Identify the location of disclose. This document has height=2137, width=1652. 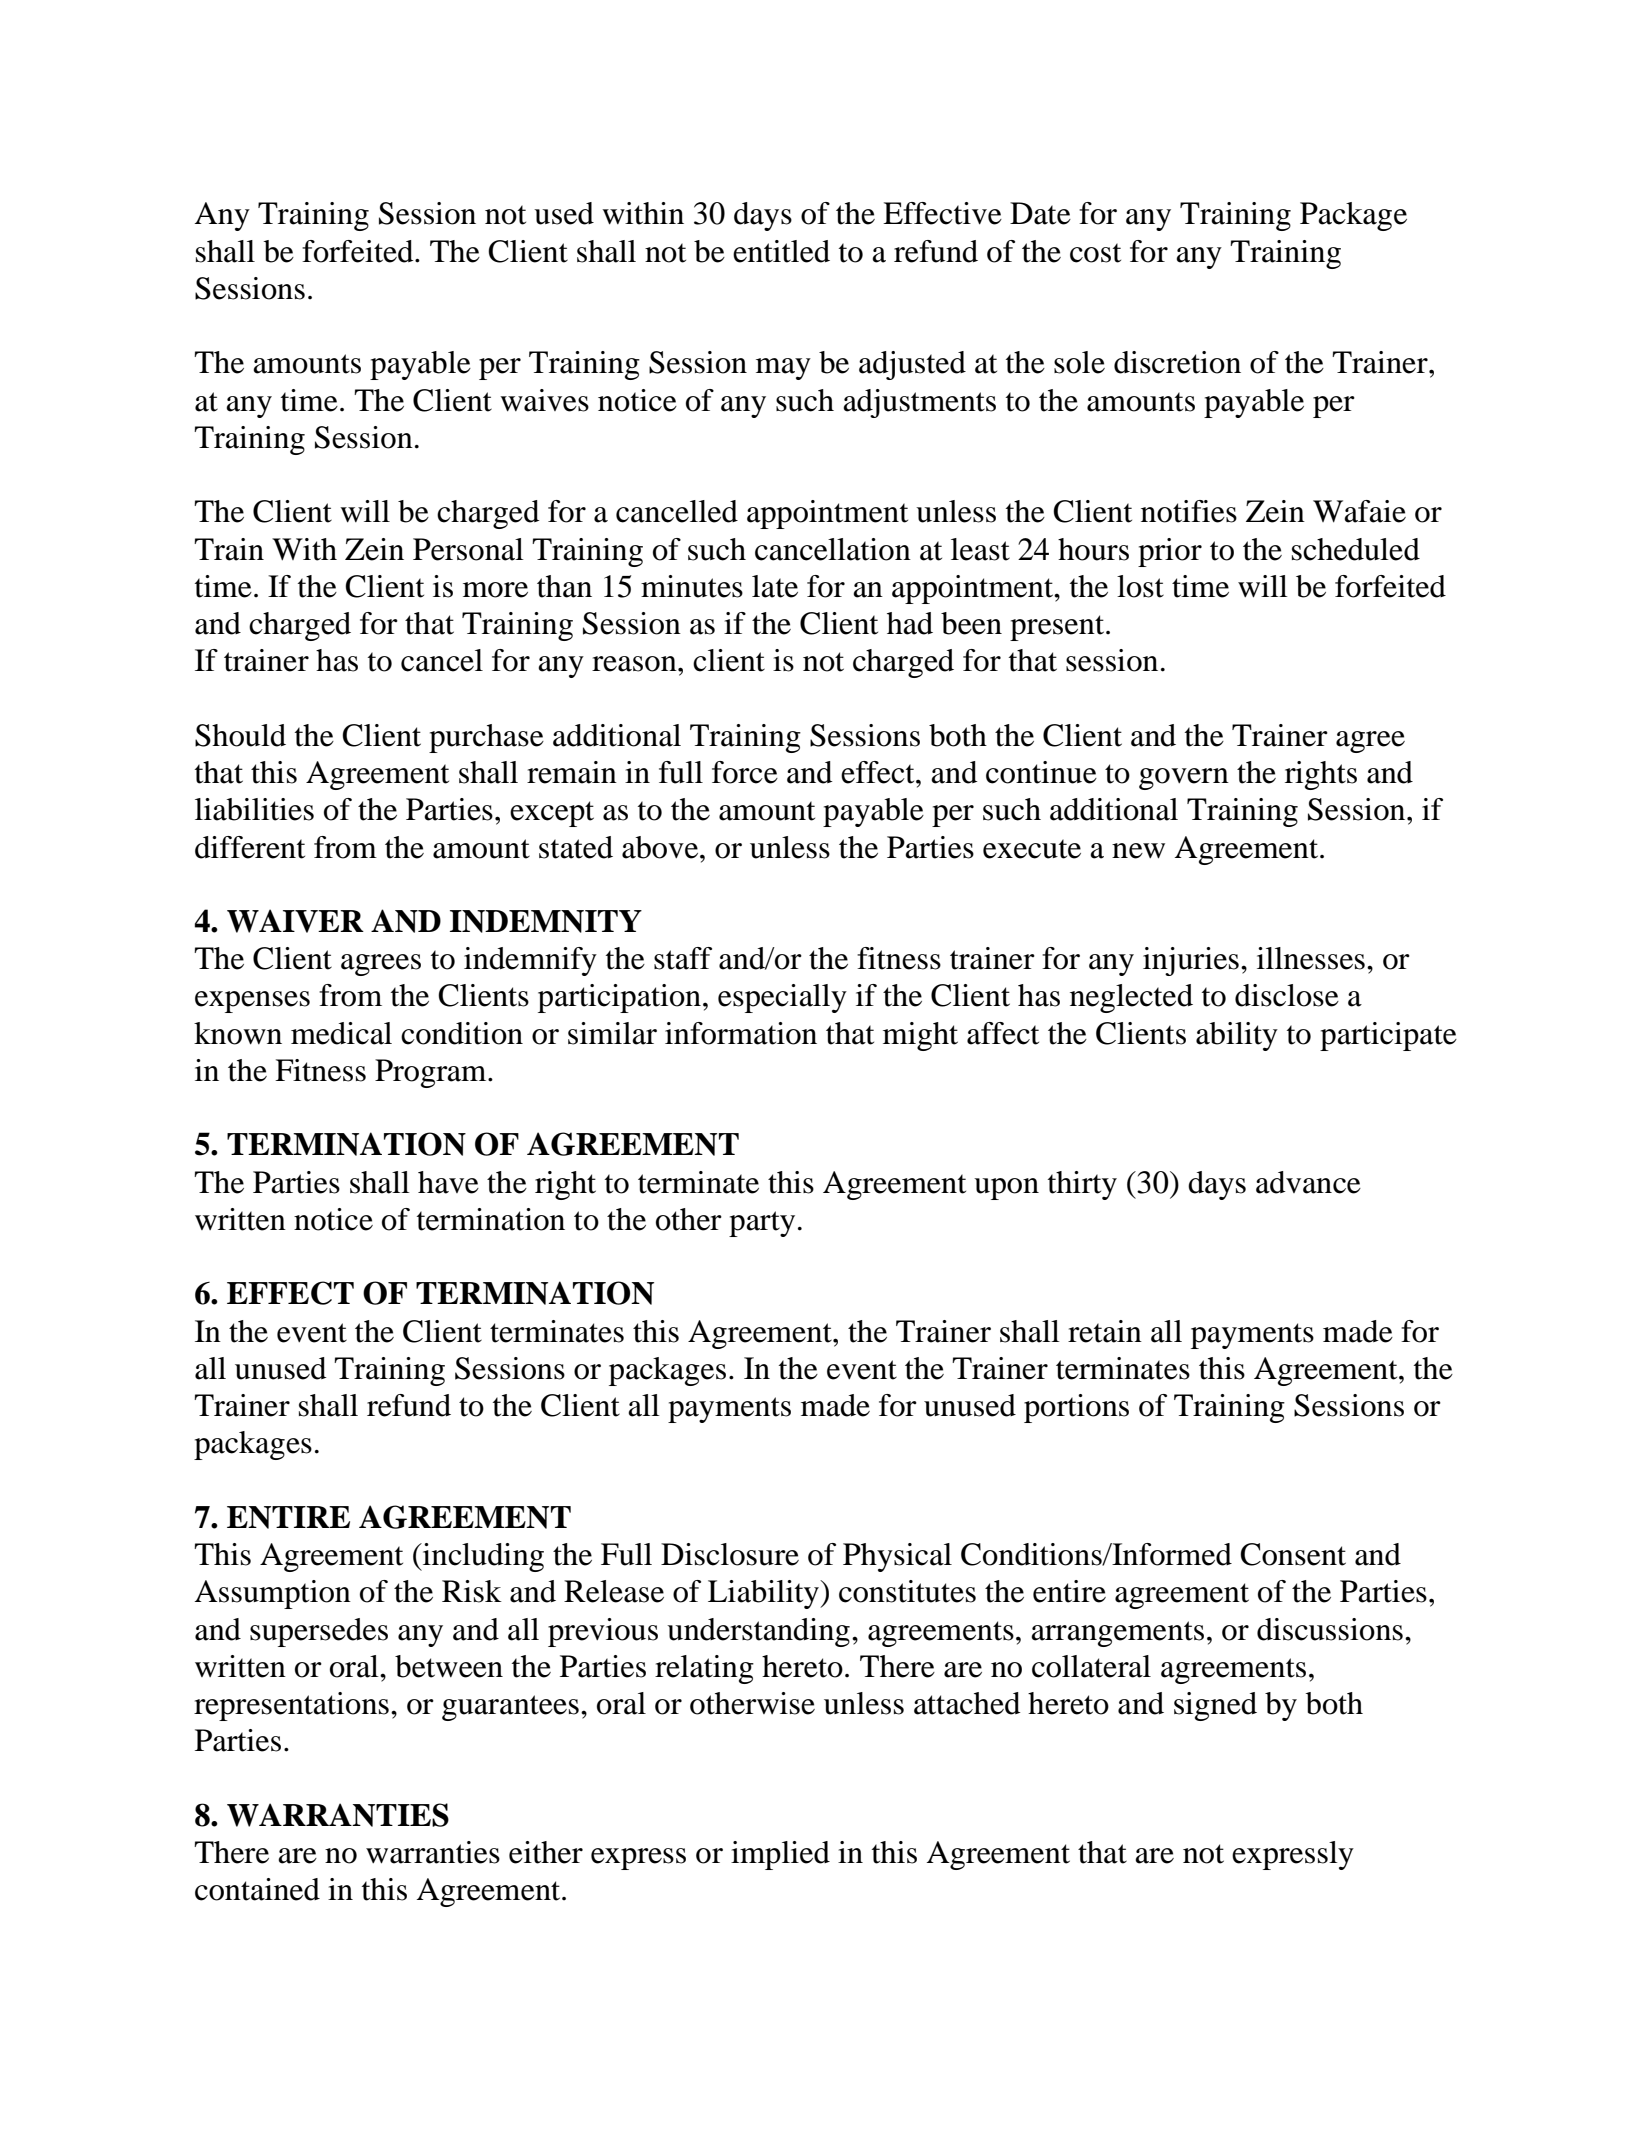
(1287, 995).
